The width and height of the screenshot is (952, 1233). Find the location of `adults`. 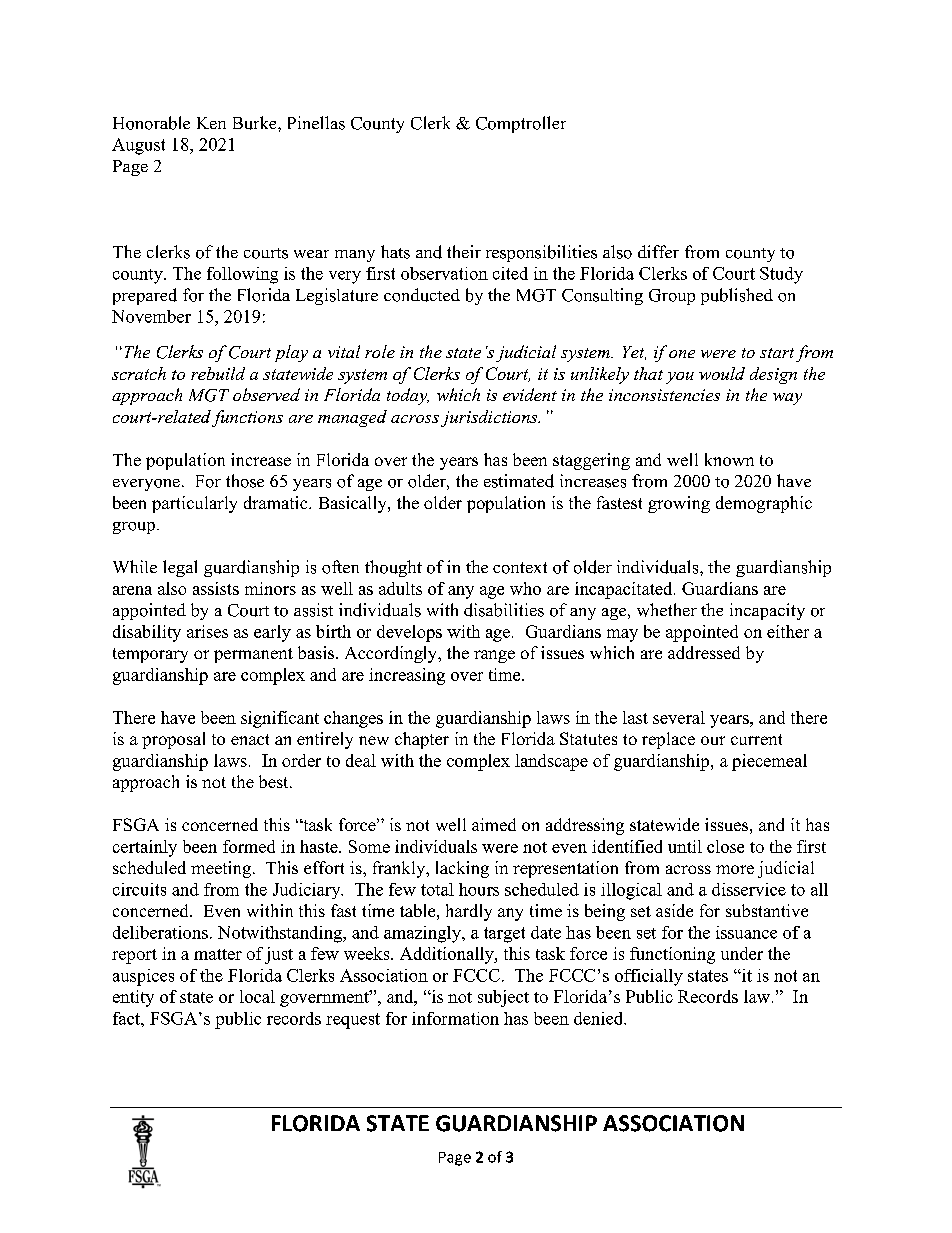

adults is located at coordinates (400, 588).
